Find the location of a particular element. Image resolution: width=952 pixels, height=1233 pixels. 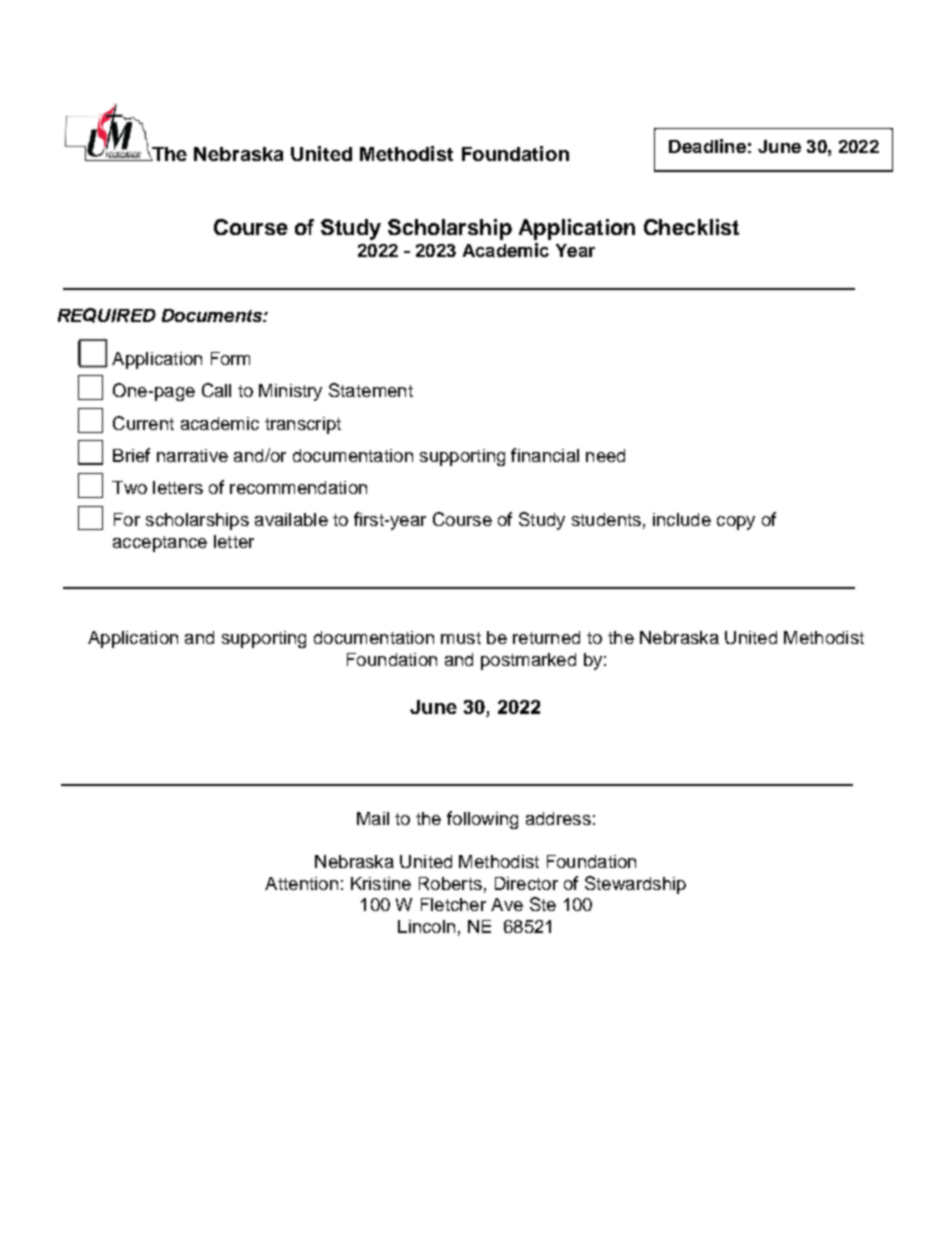

available is located at coordinates (291, 519).
